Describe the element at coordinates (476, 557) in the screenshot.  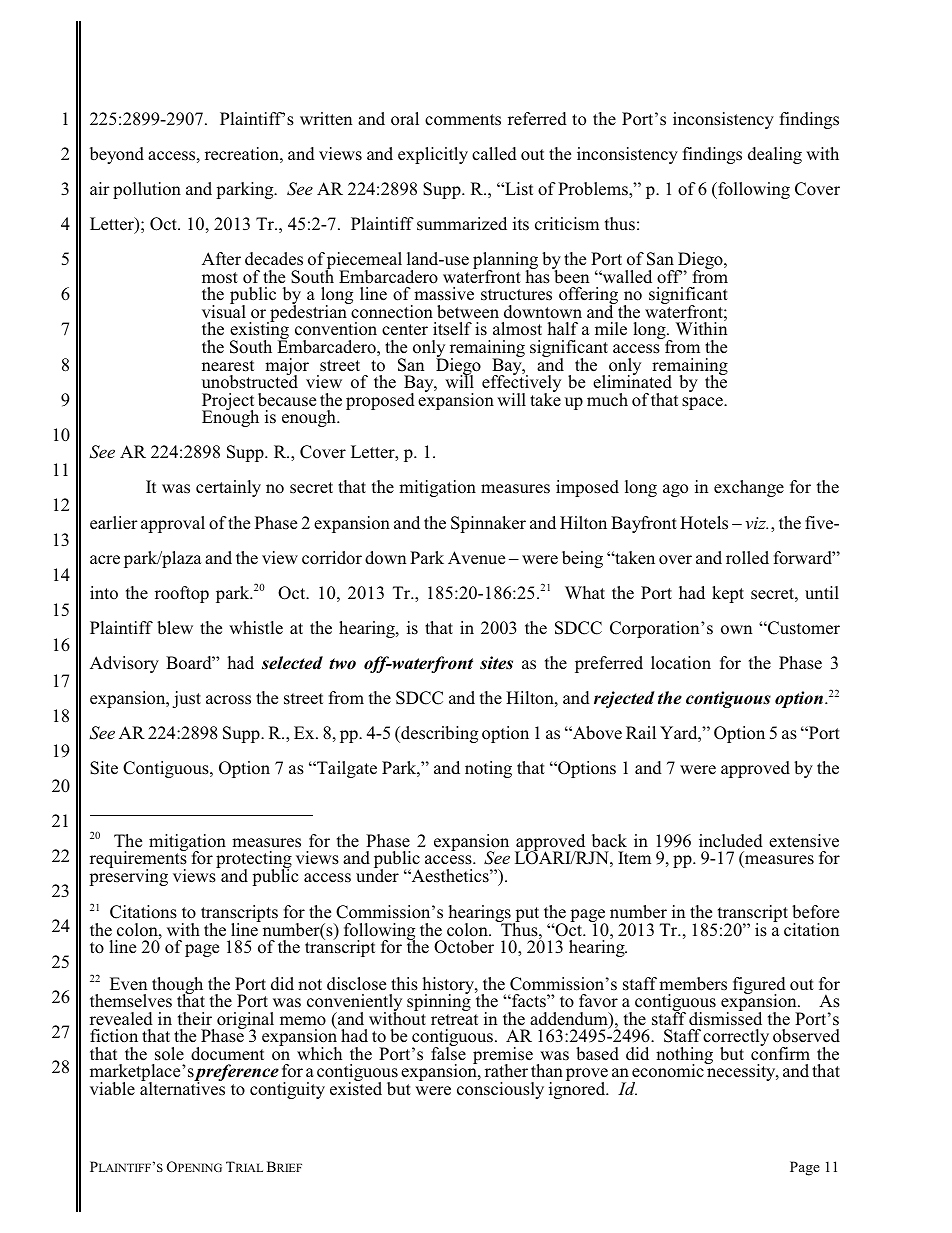
I see `Avenue` at that location.
